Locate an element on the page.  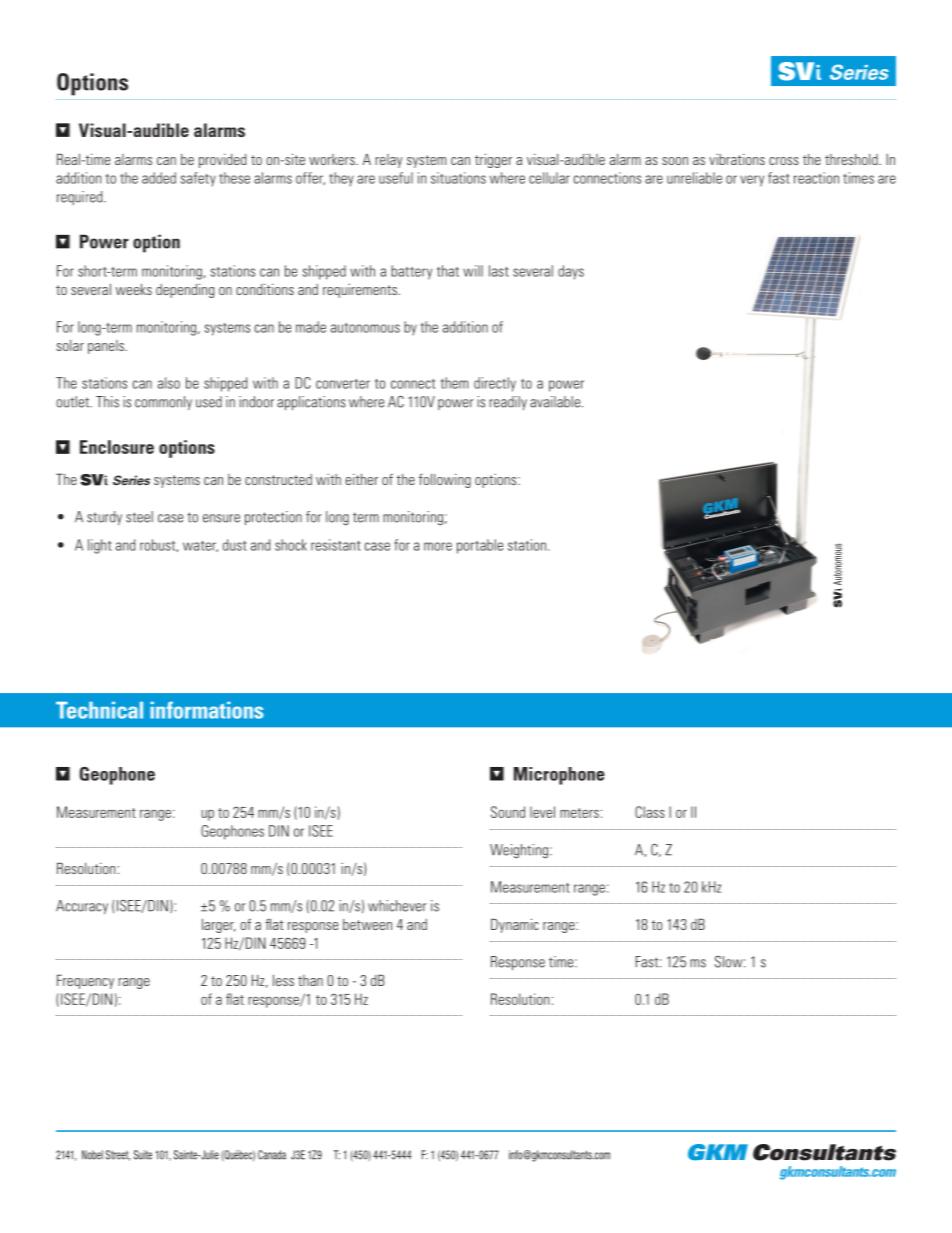
Dynamic is located at coordinates (515, 925).
